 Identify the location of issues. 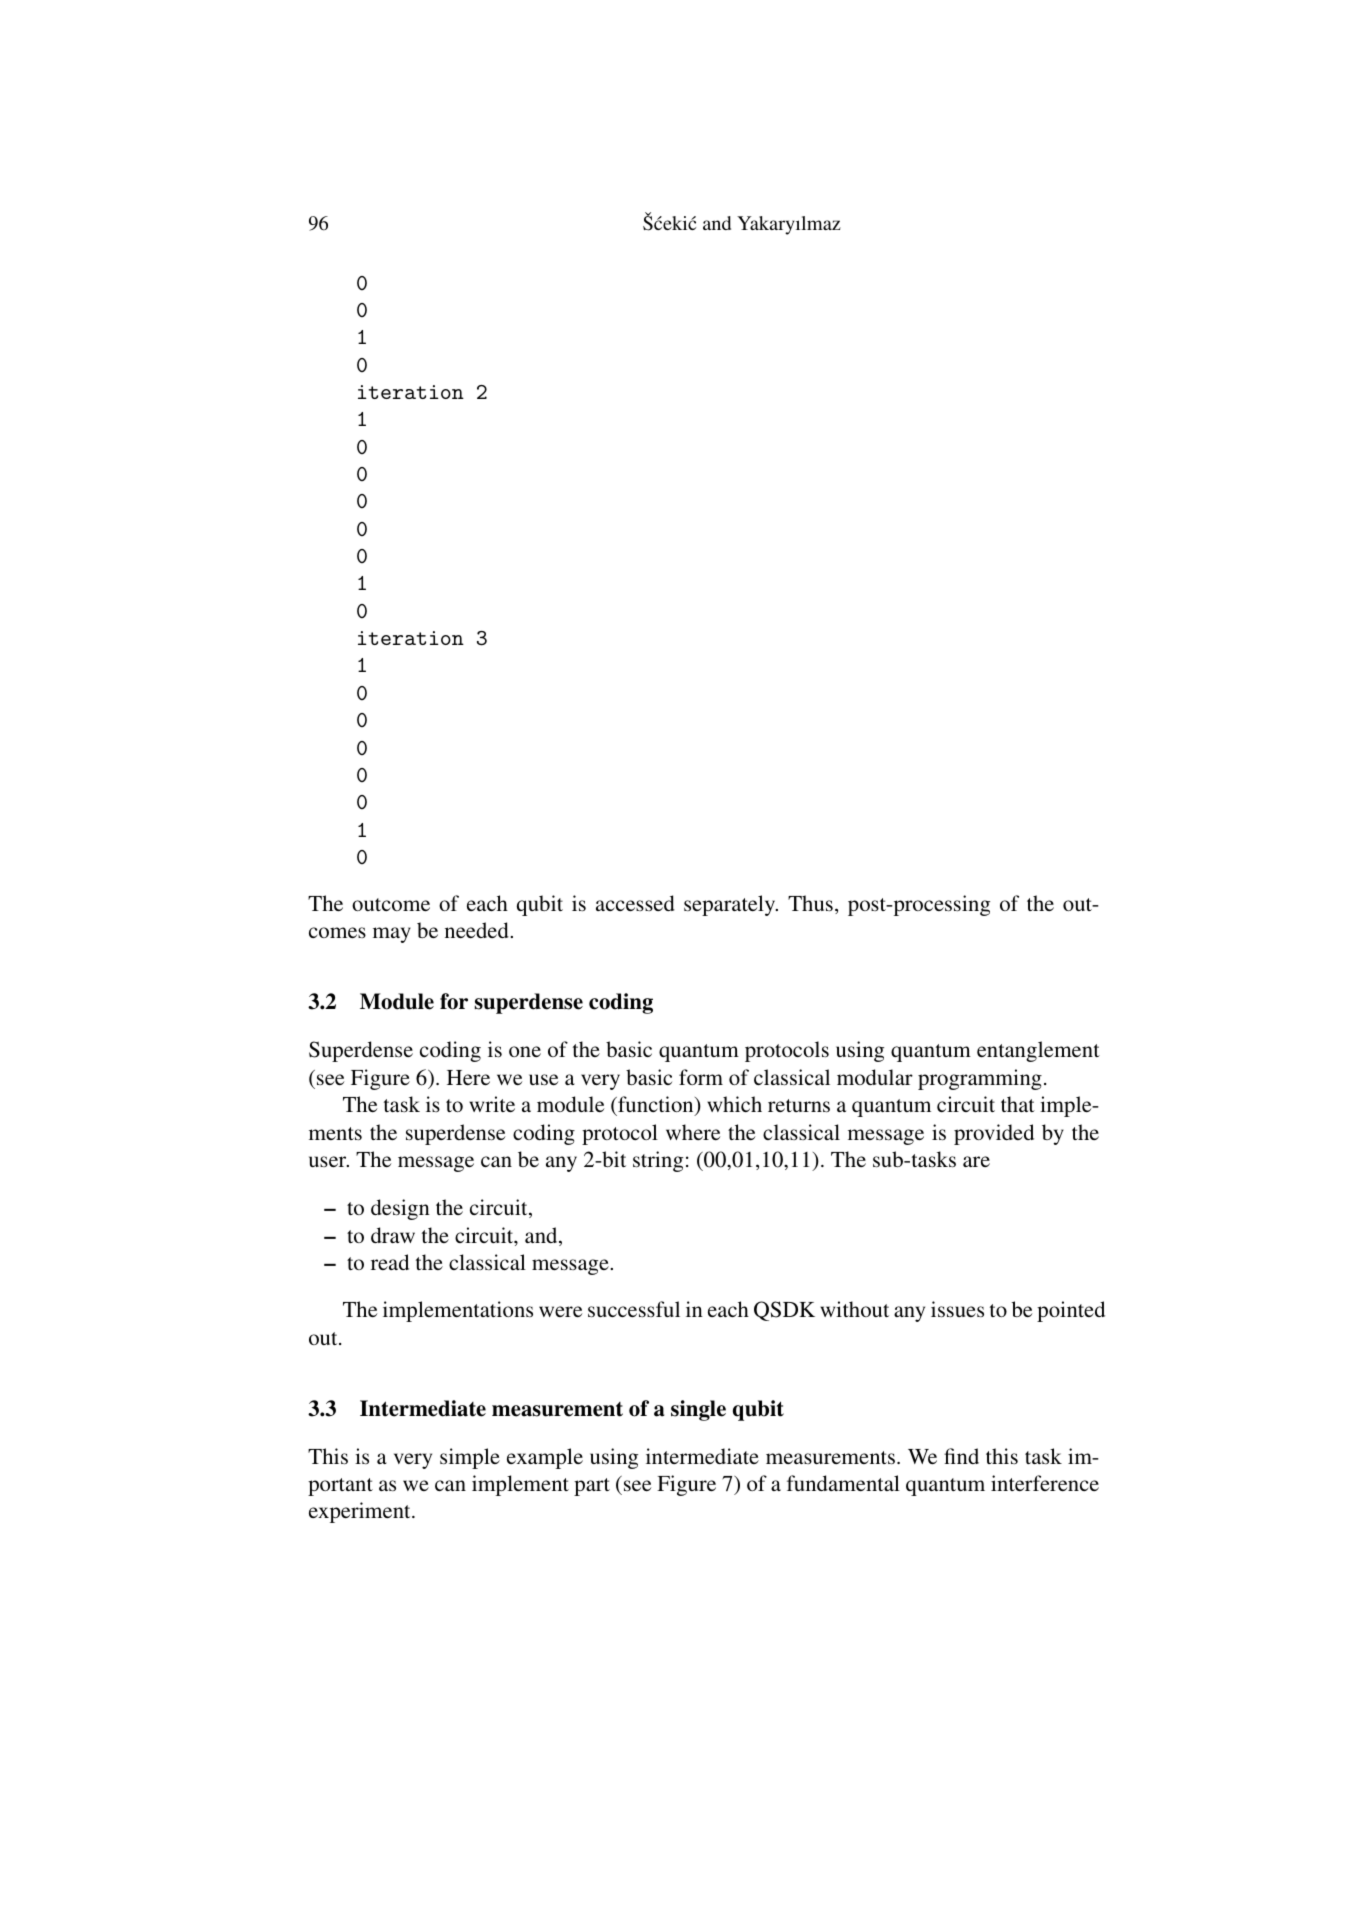
(957, 1309).
